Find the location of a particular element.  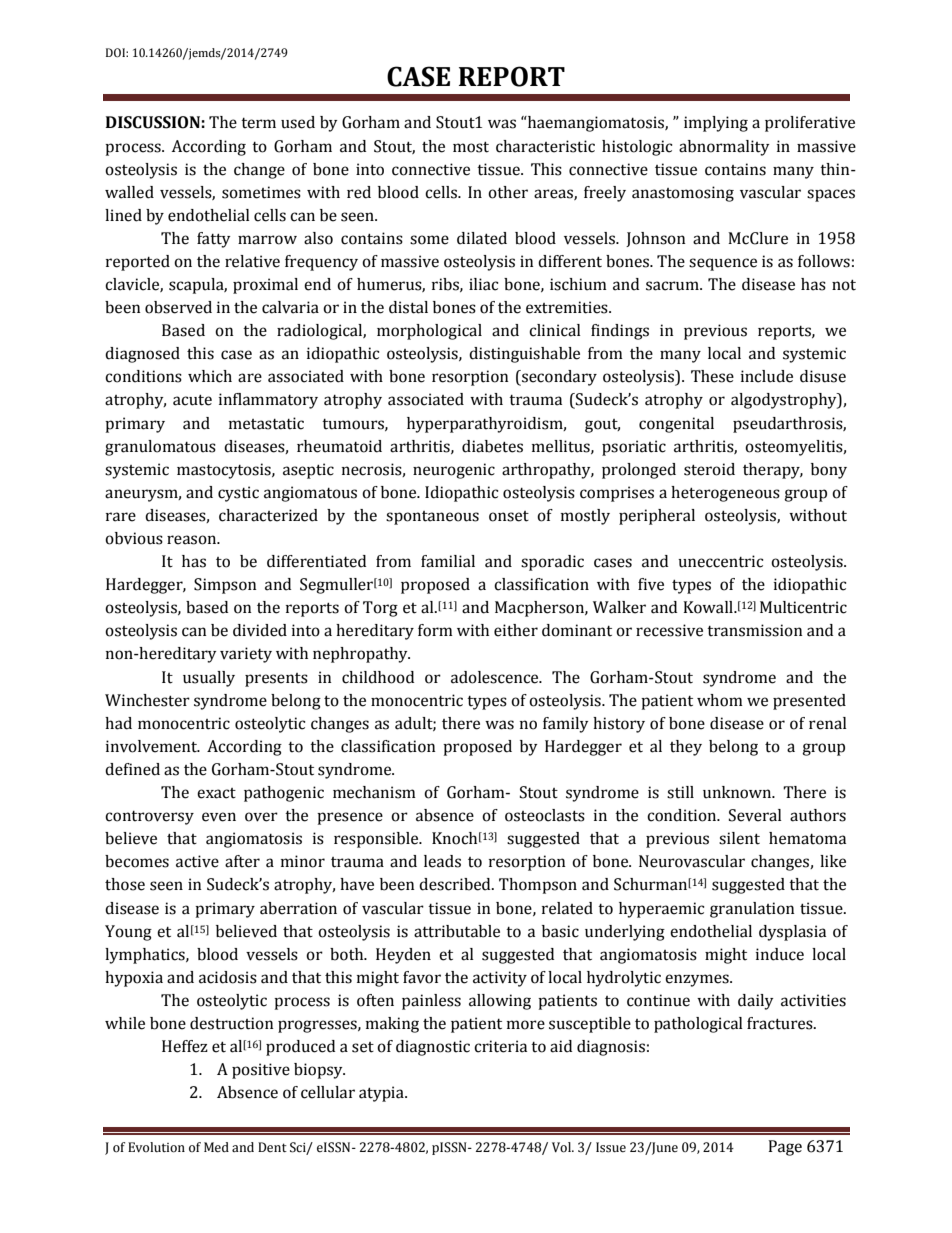

term is located at coordinates (258, 123).
